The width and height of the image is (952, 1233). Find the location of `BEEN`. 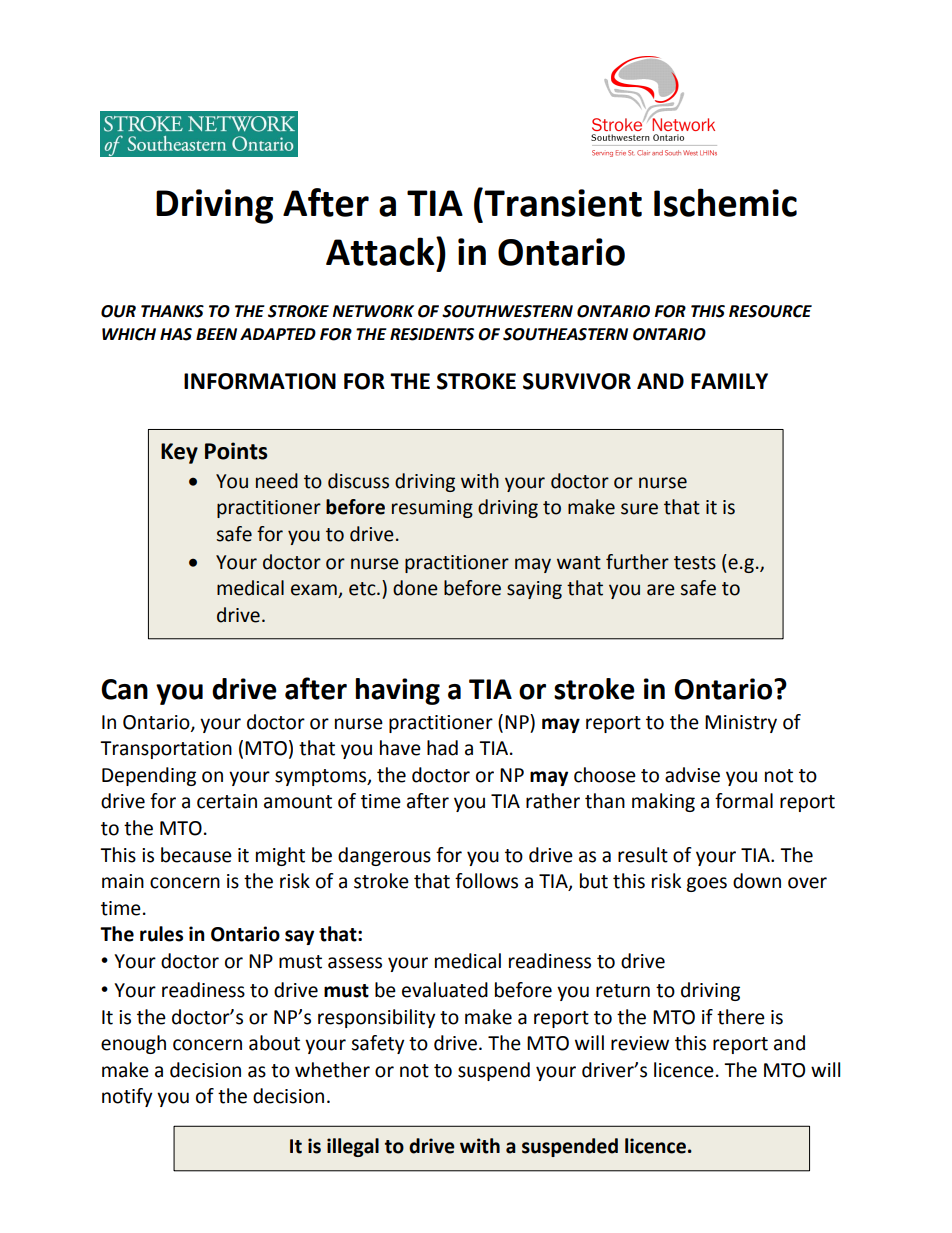

BEEN is located at coordinates (216, 334).
